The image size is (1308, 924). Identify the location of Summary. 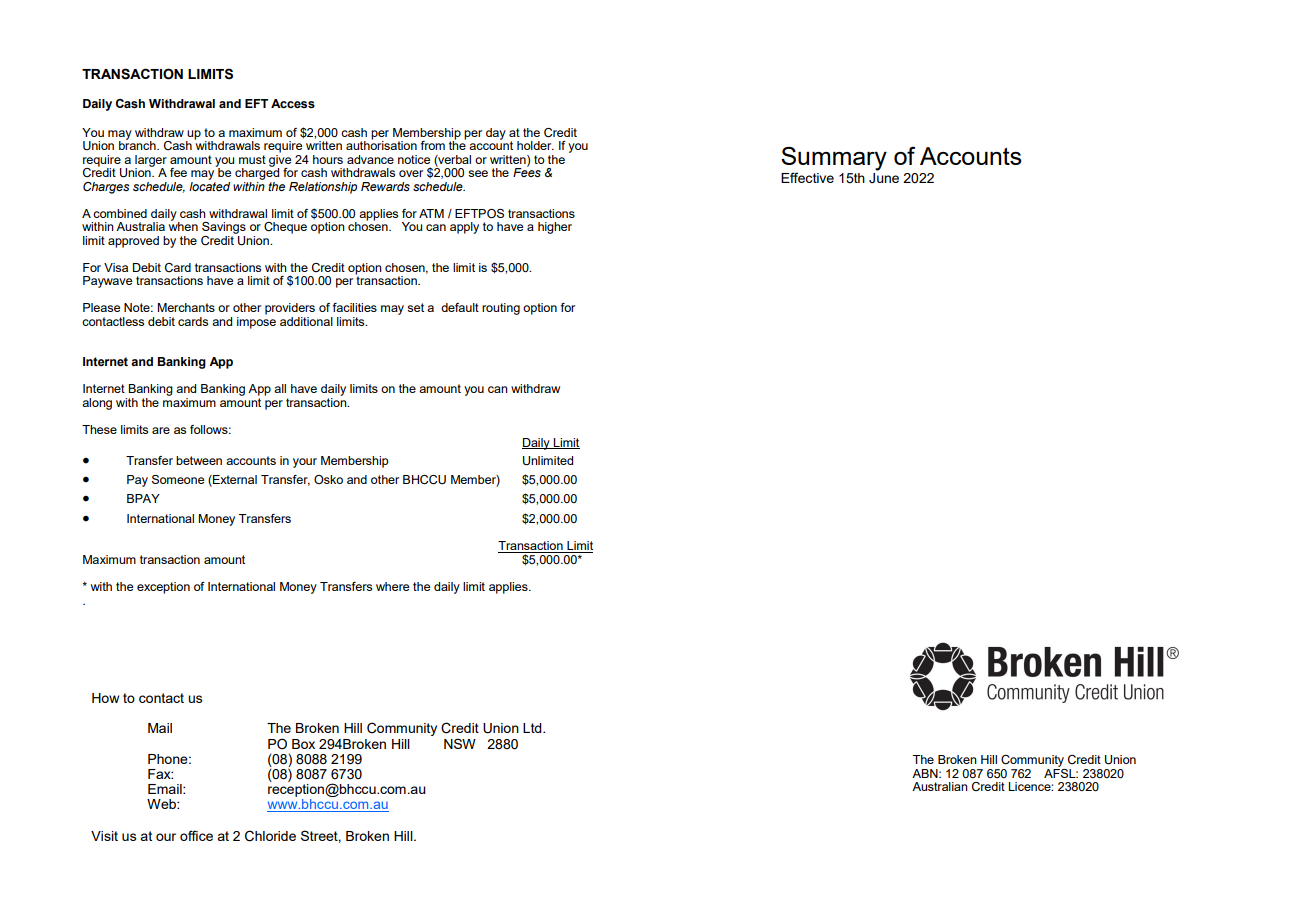
(834, 160).
